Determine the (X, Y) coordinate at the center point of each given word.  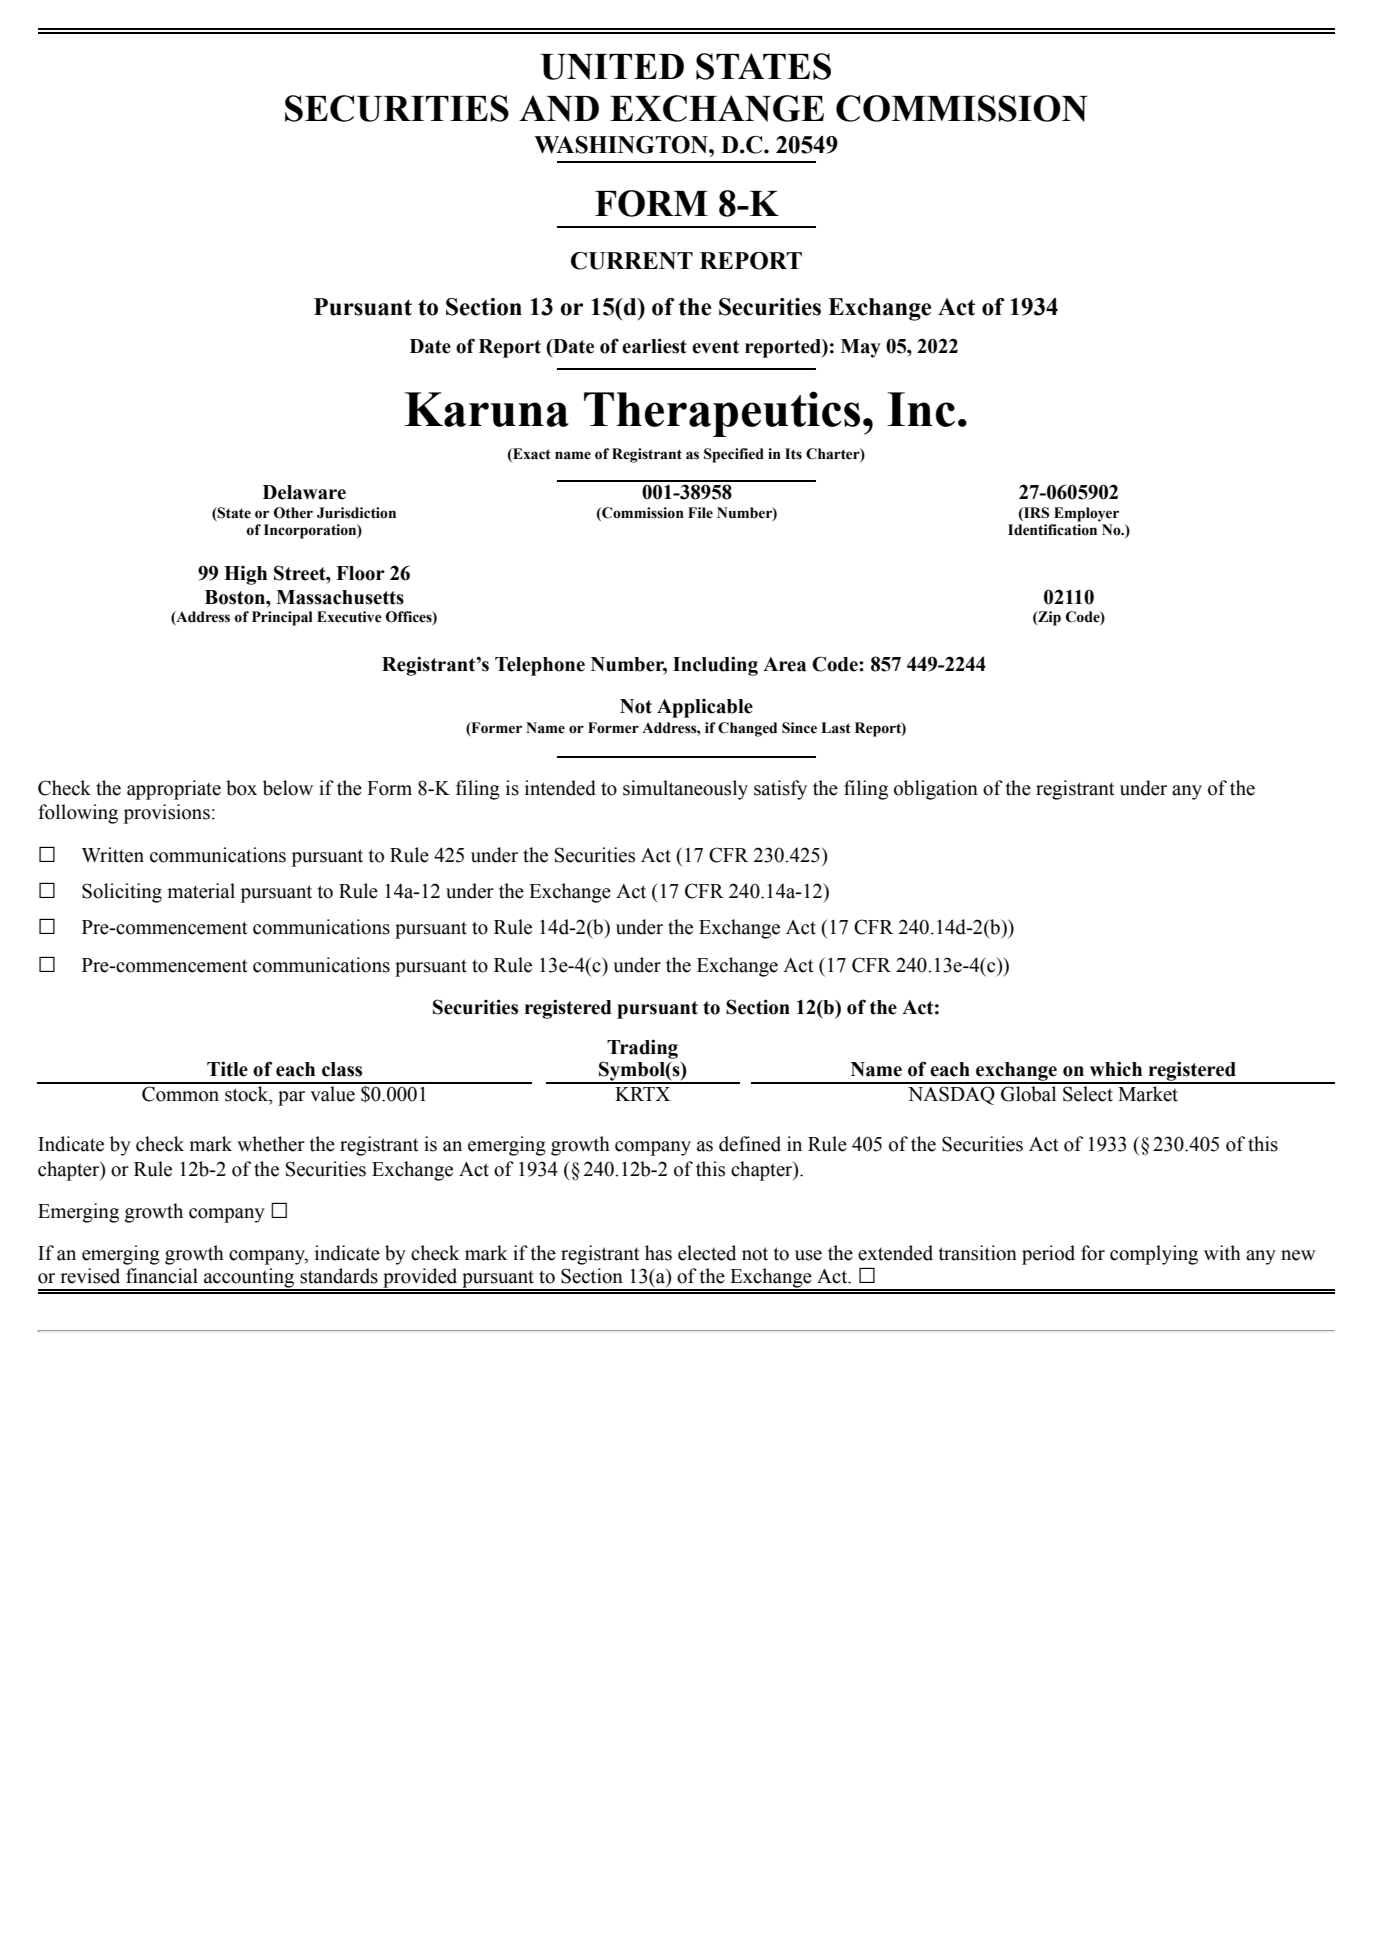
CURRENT (632, 261)
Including (715, 666)
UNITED (612, 67)
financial (162, 1276)
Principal (282, 618)
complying (1154, 1255)
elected (707, 1253)
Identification (1052, 530)
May (861, 348)
